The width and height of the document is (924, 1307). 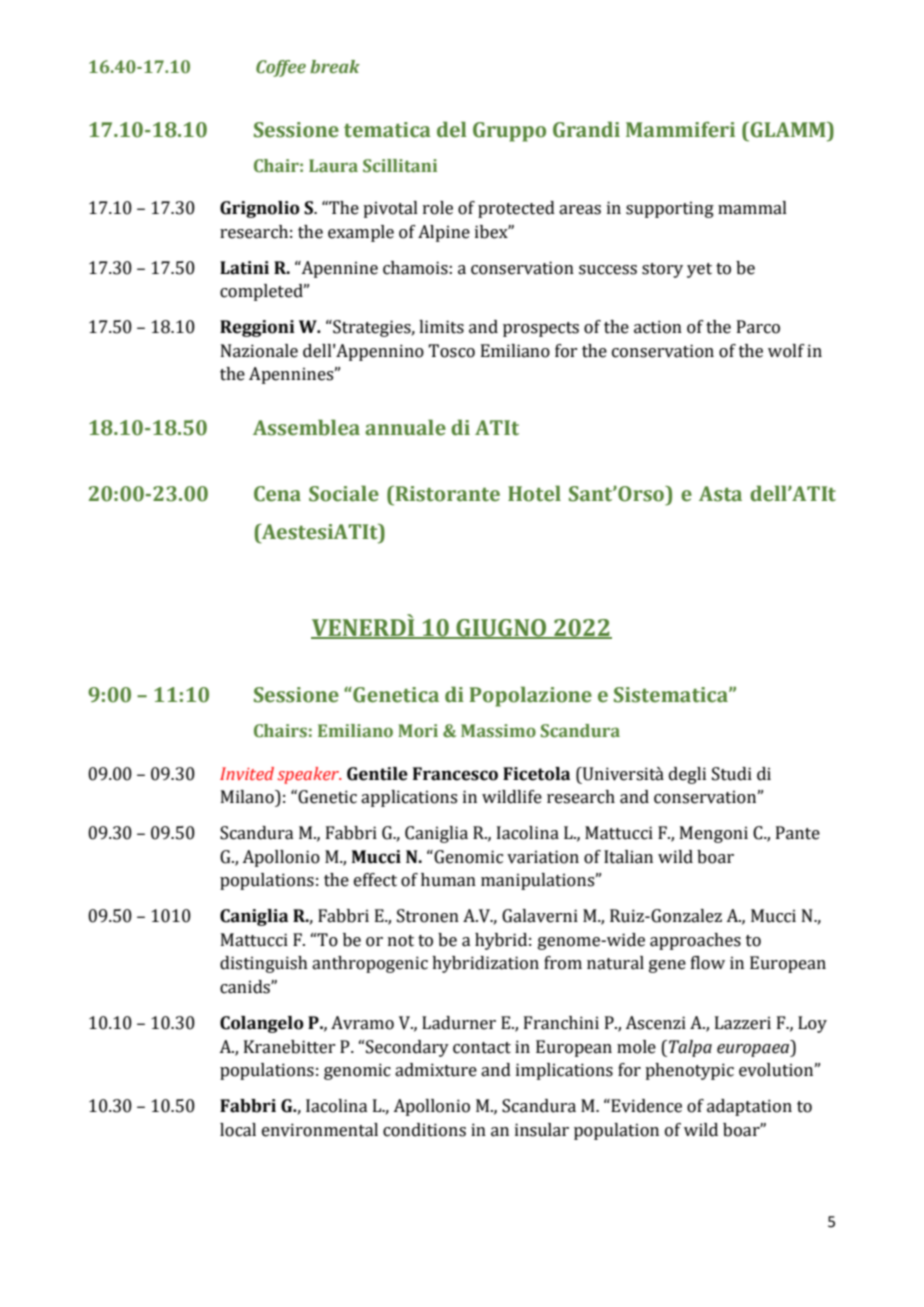 What do you see at coordinates (541, 329) in the document?
I see `prospects` at bounding box center [541, 329].
